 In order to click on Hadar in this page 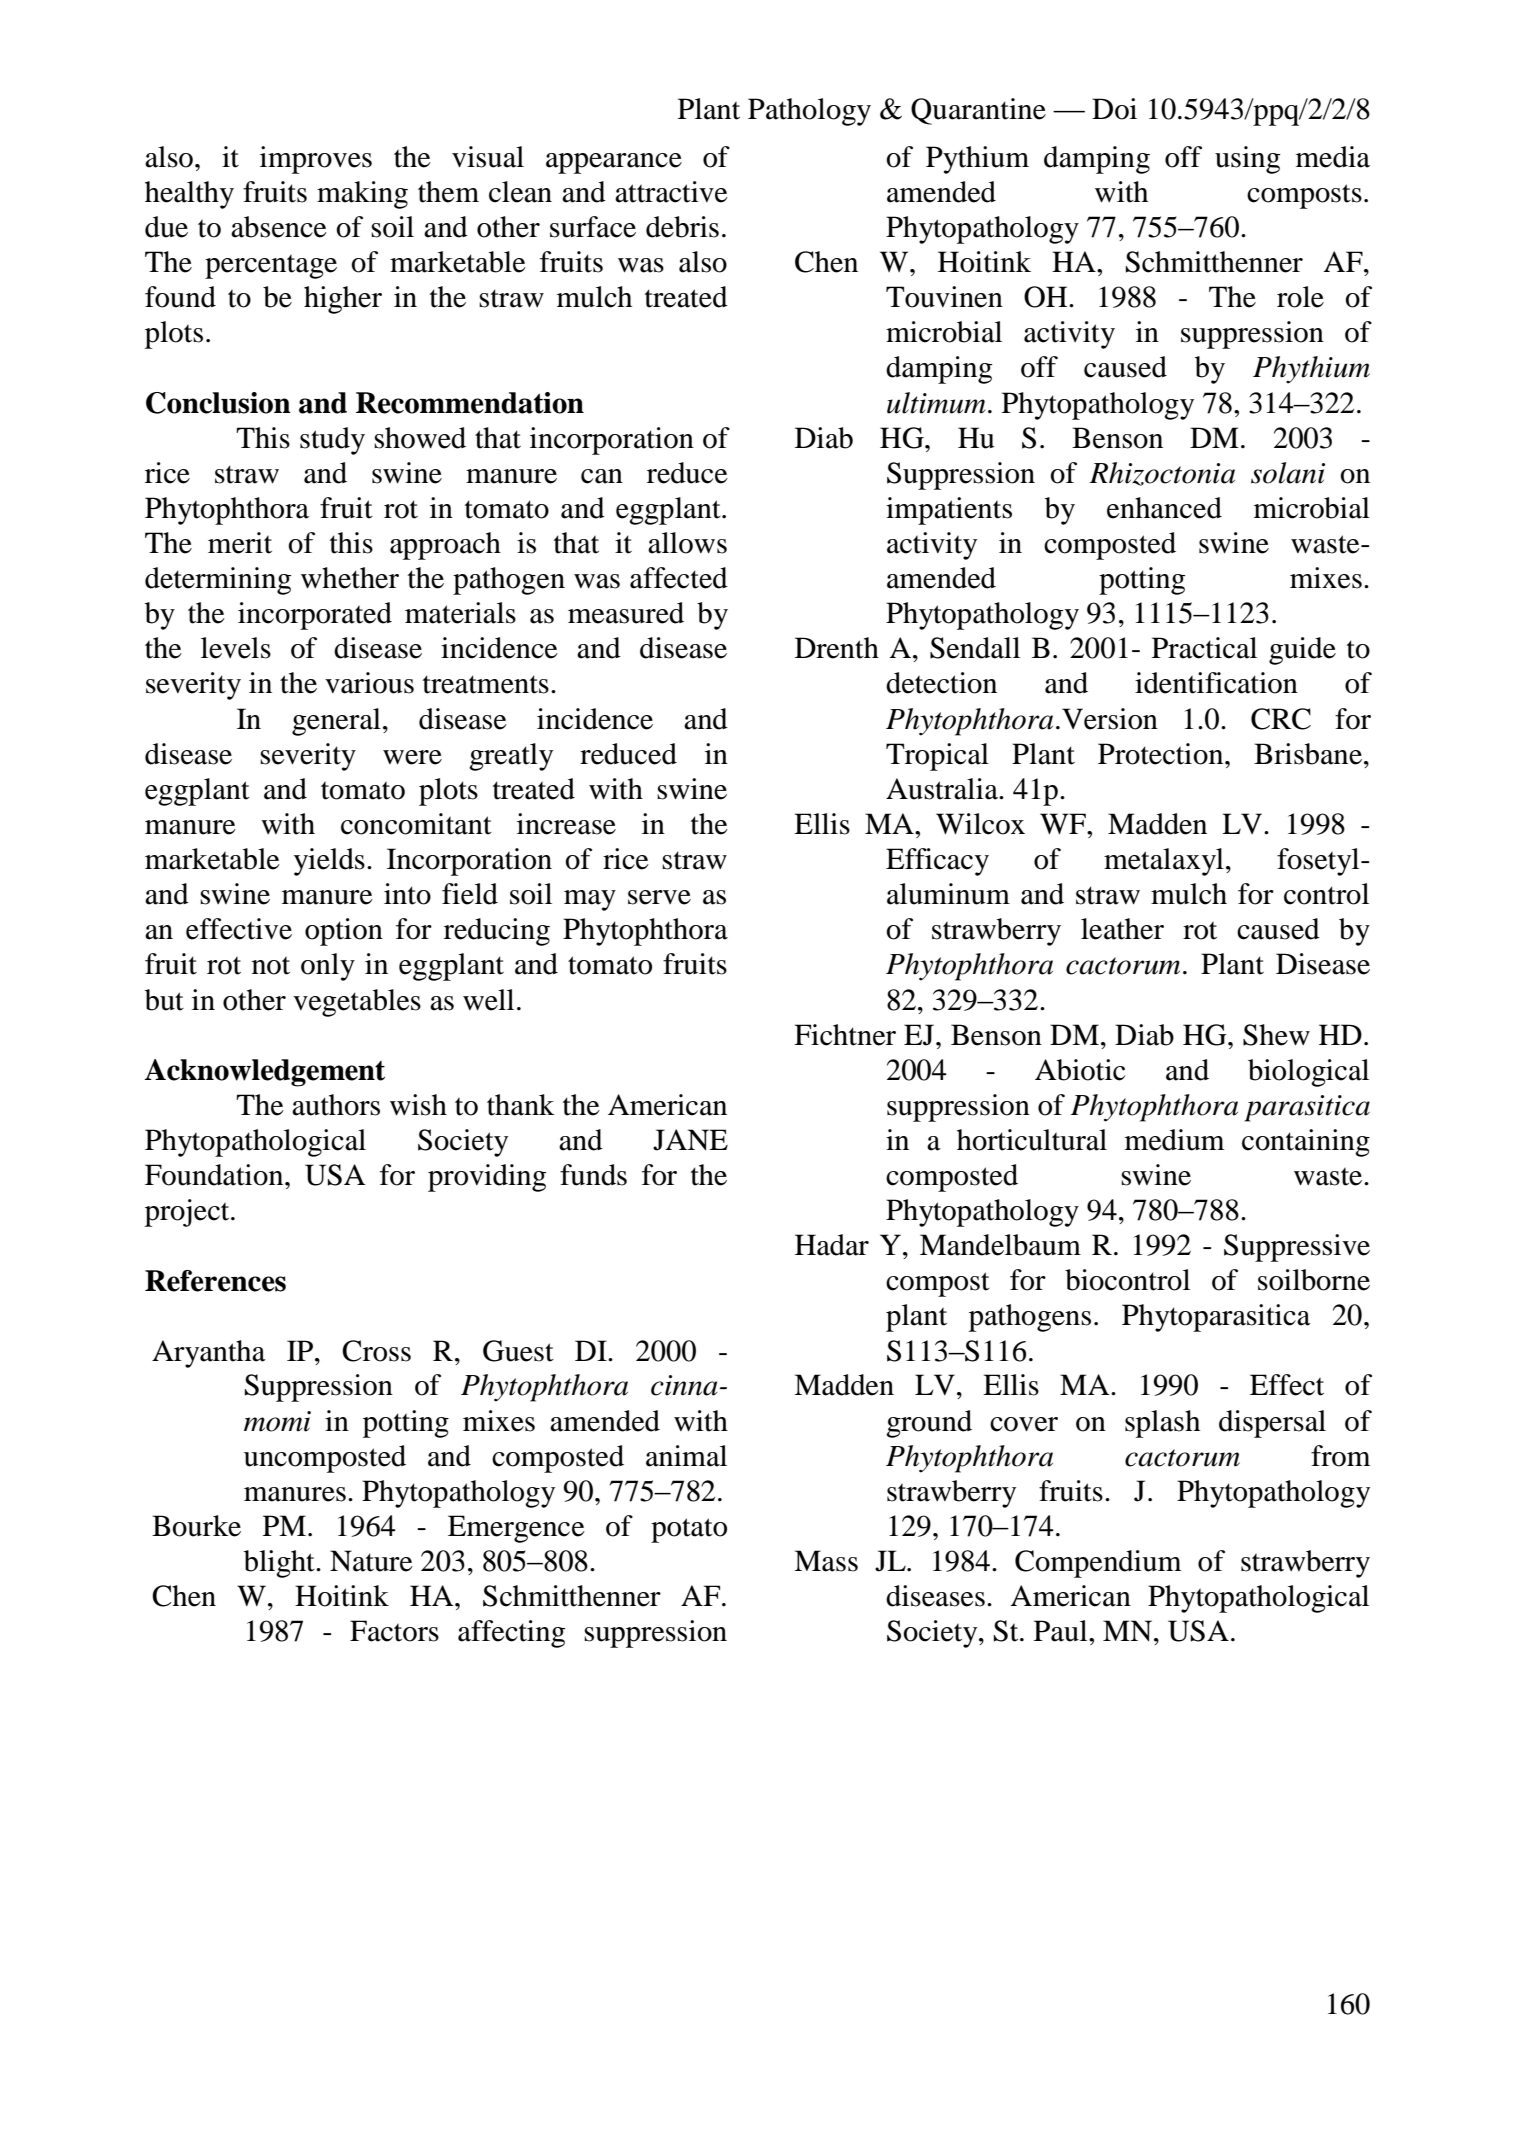, I will do `click(832, 1245)`.
